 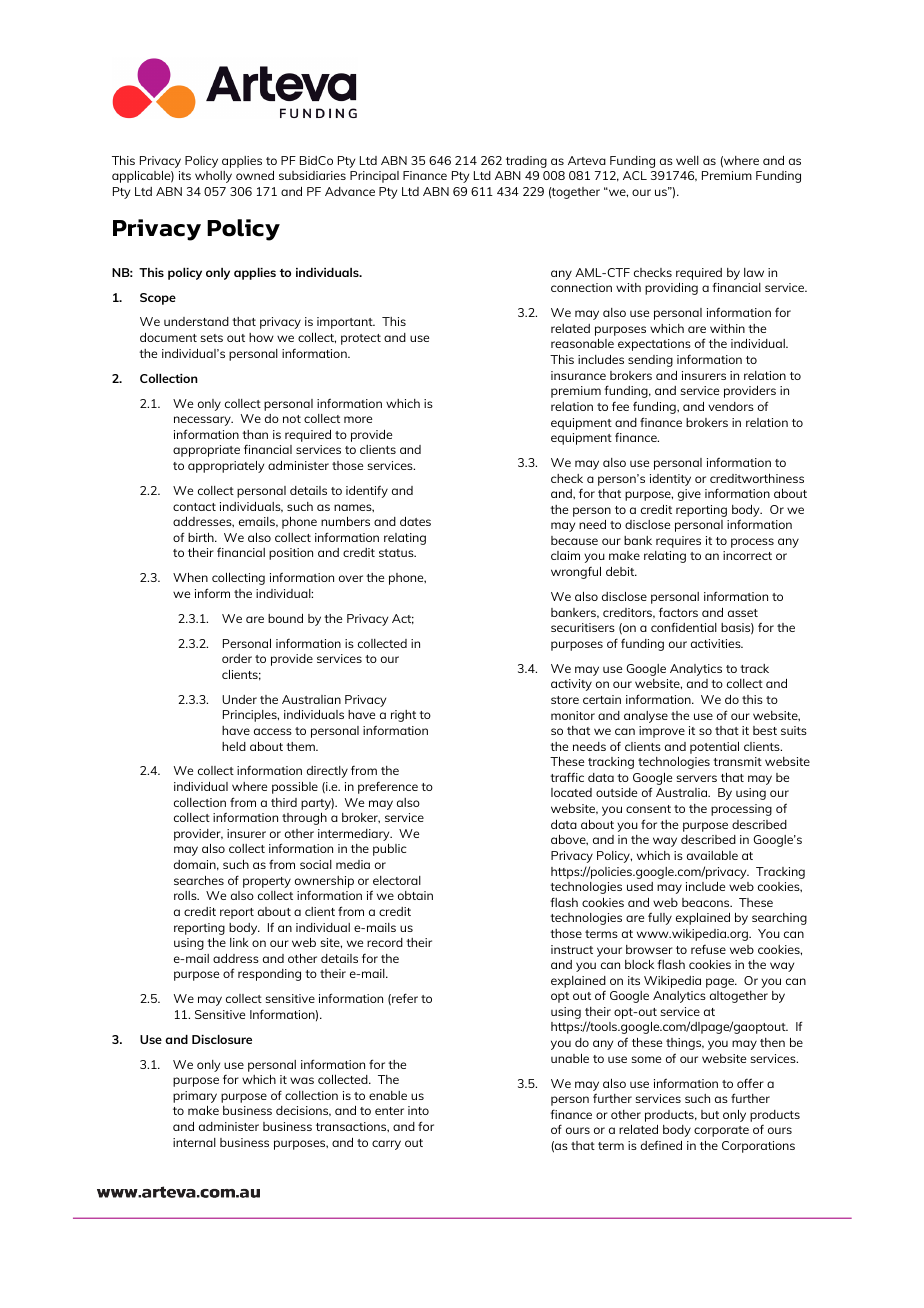 What do you see at coordinates (213, 177) in the screenshot?
I see `wholly` at bounding box center [213, 177].
